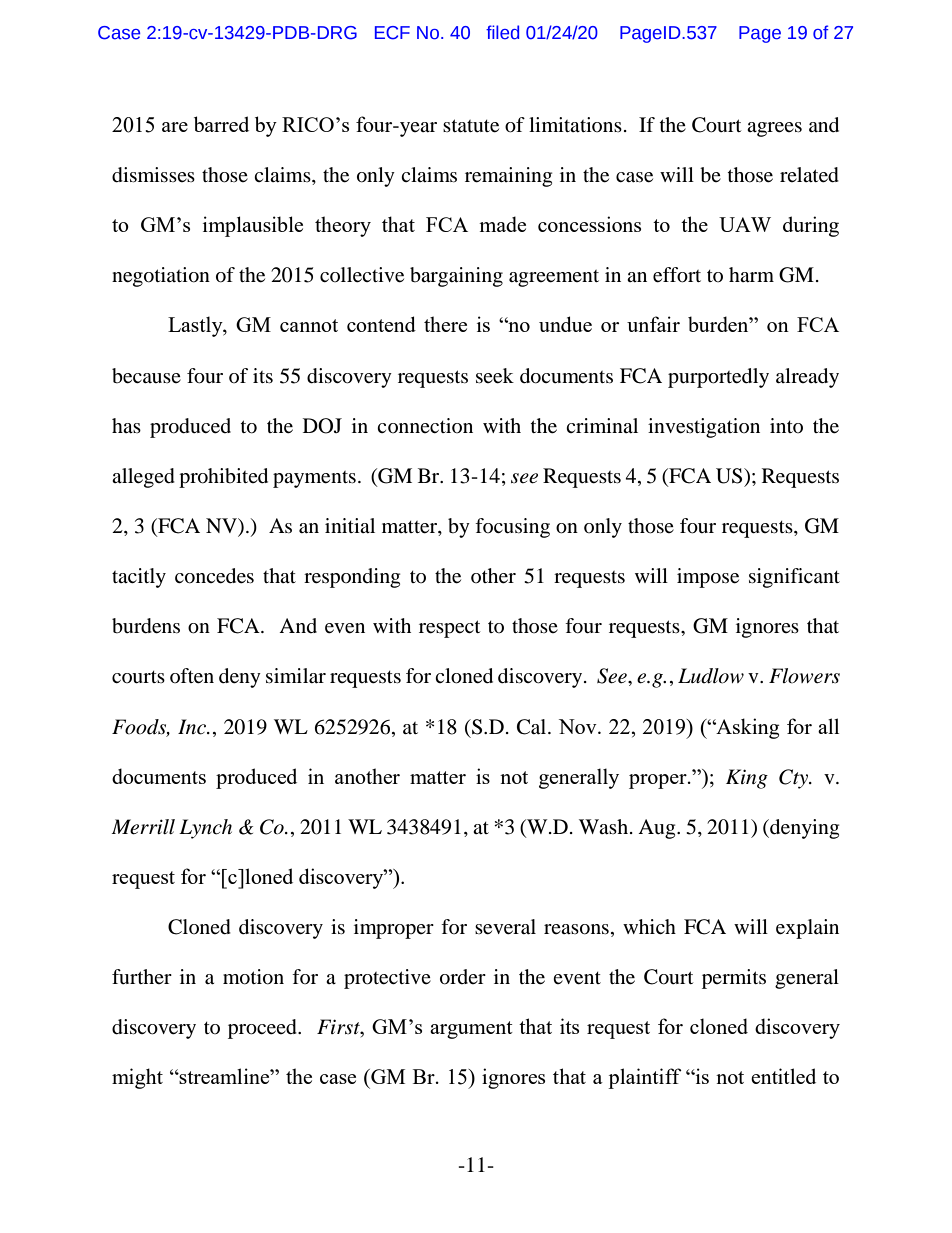  I want to click on agrees, so click(774, 129).
